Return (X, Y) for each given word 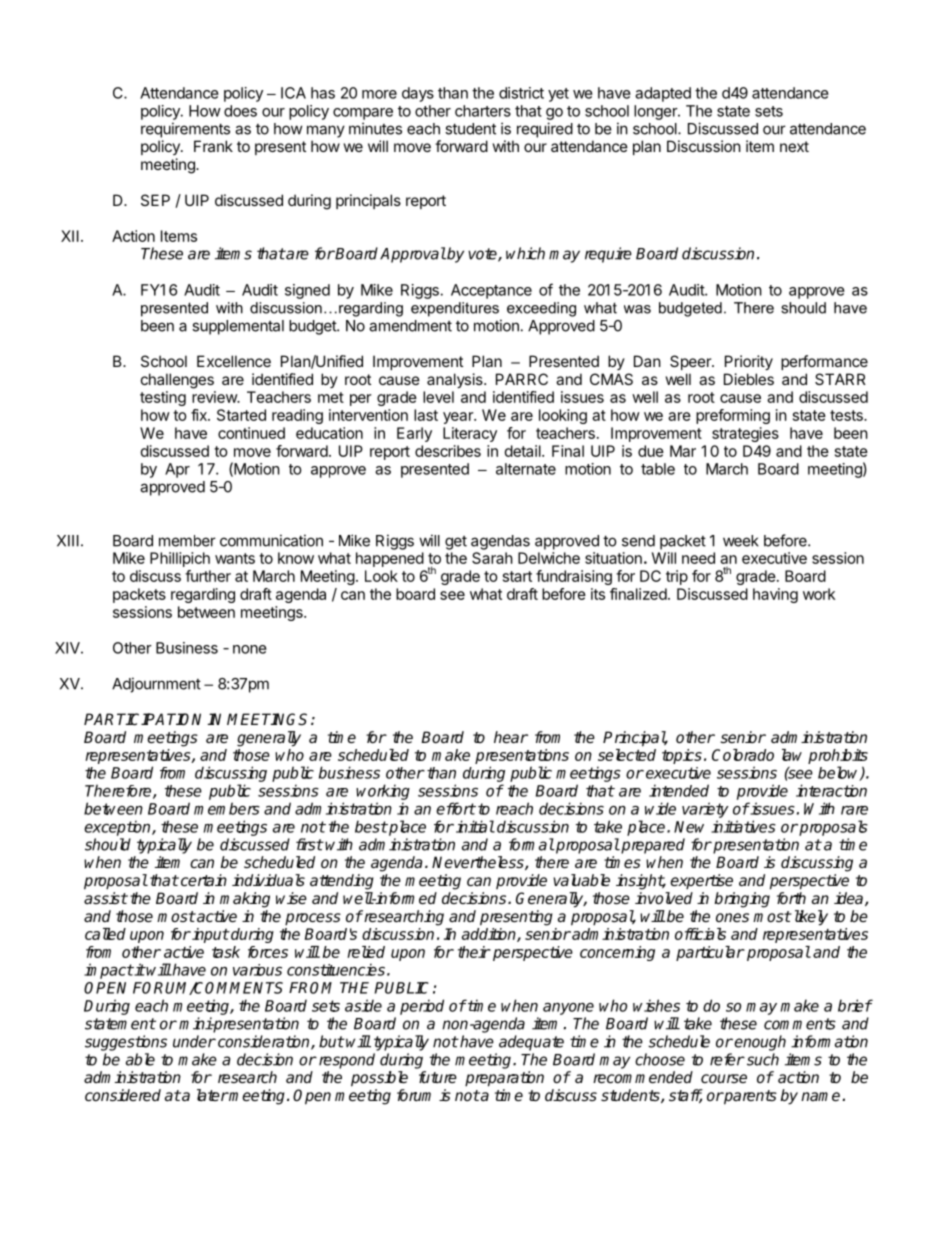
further (208, 576)
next (794, 146)
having (775, 595)
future (438, 1077)
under (194, 1041)
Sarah (492, 558)
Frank (213, 146)
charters (483, 111)
